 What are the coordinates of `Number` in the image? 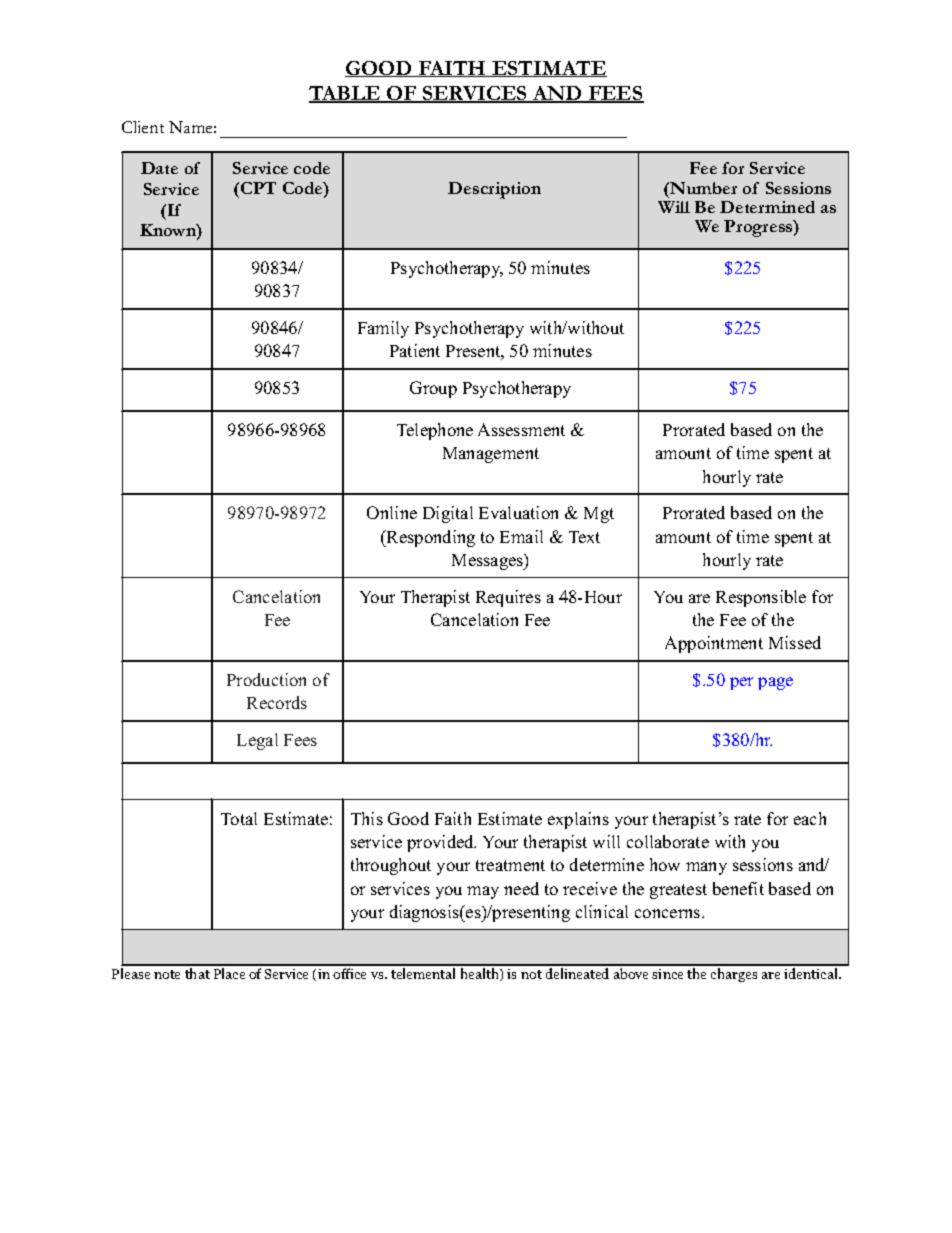 It's located at (702, 188).
